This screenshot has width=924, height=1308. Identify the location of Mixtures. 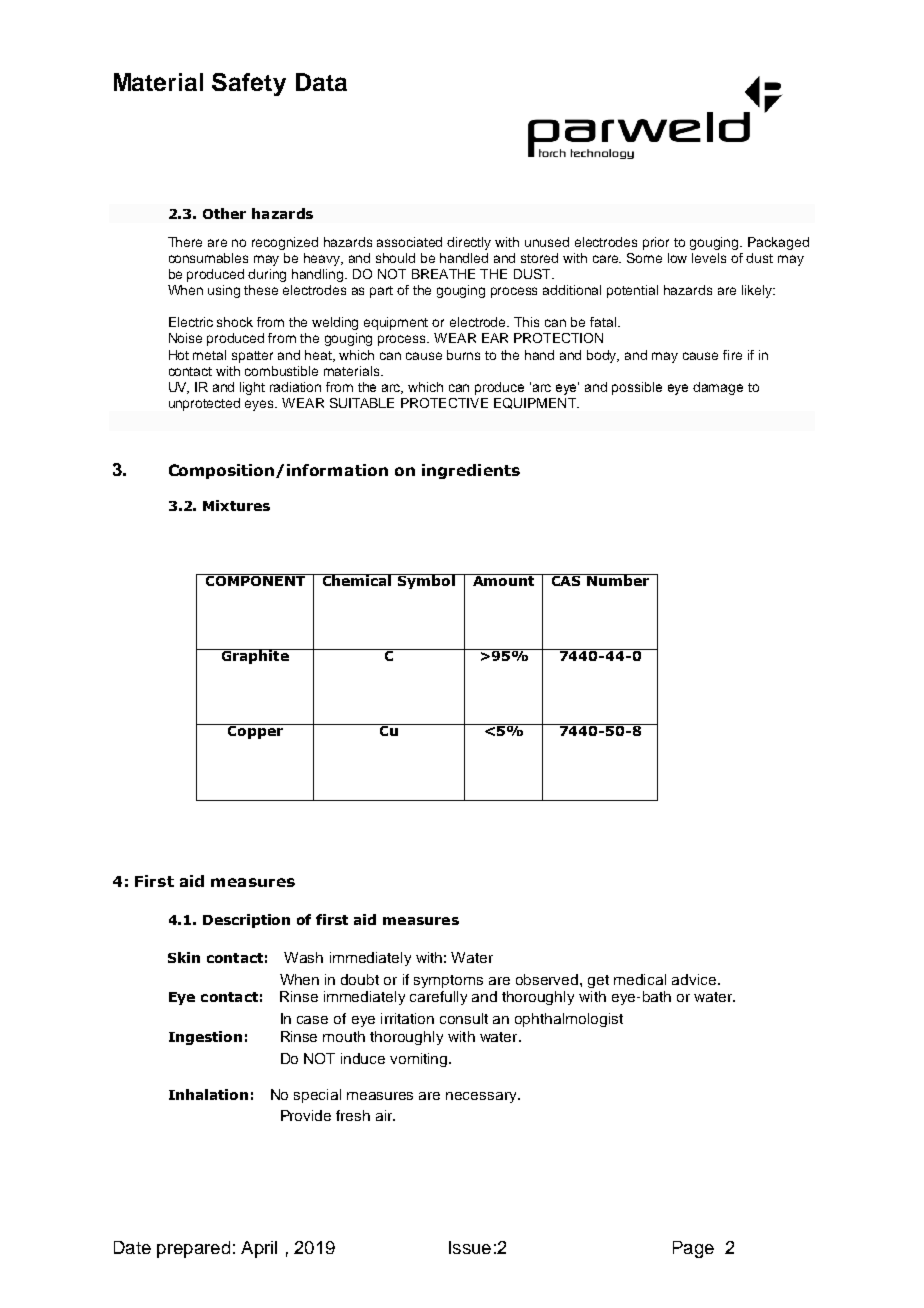
(236, 505).
